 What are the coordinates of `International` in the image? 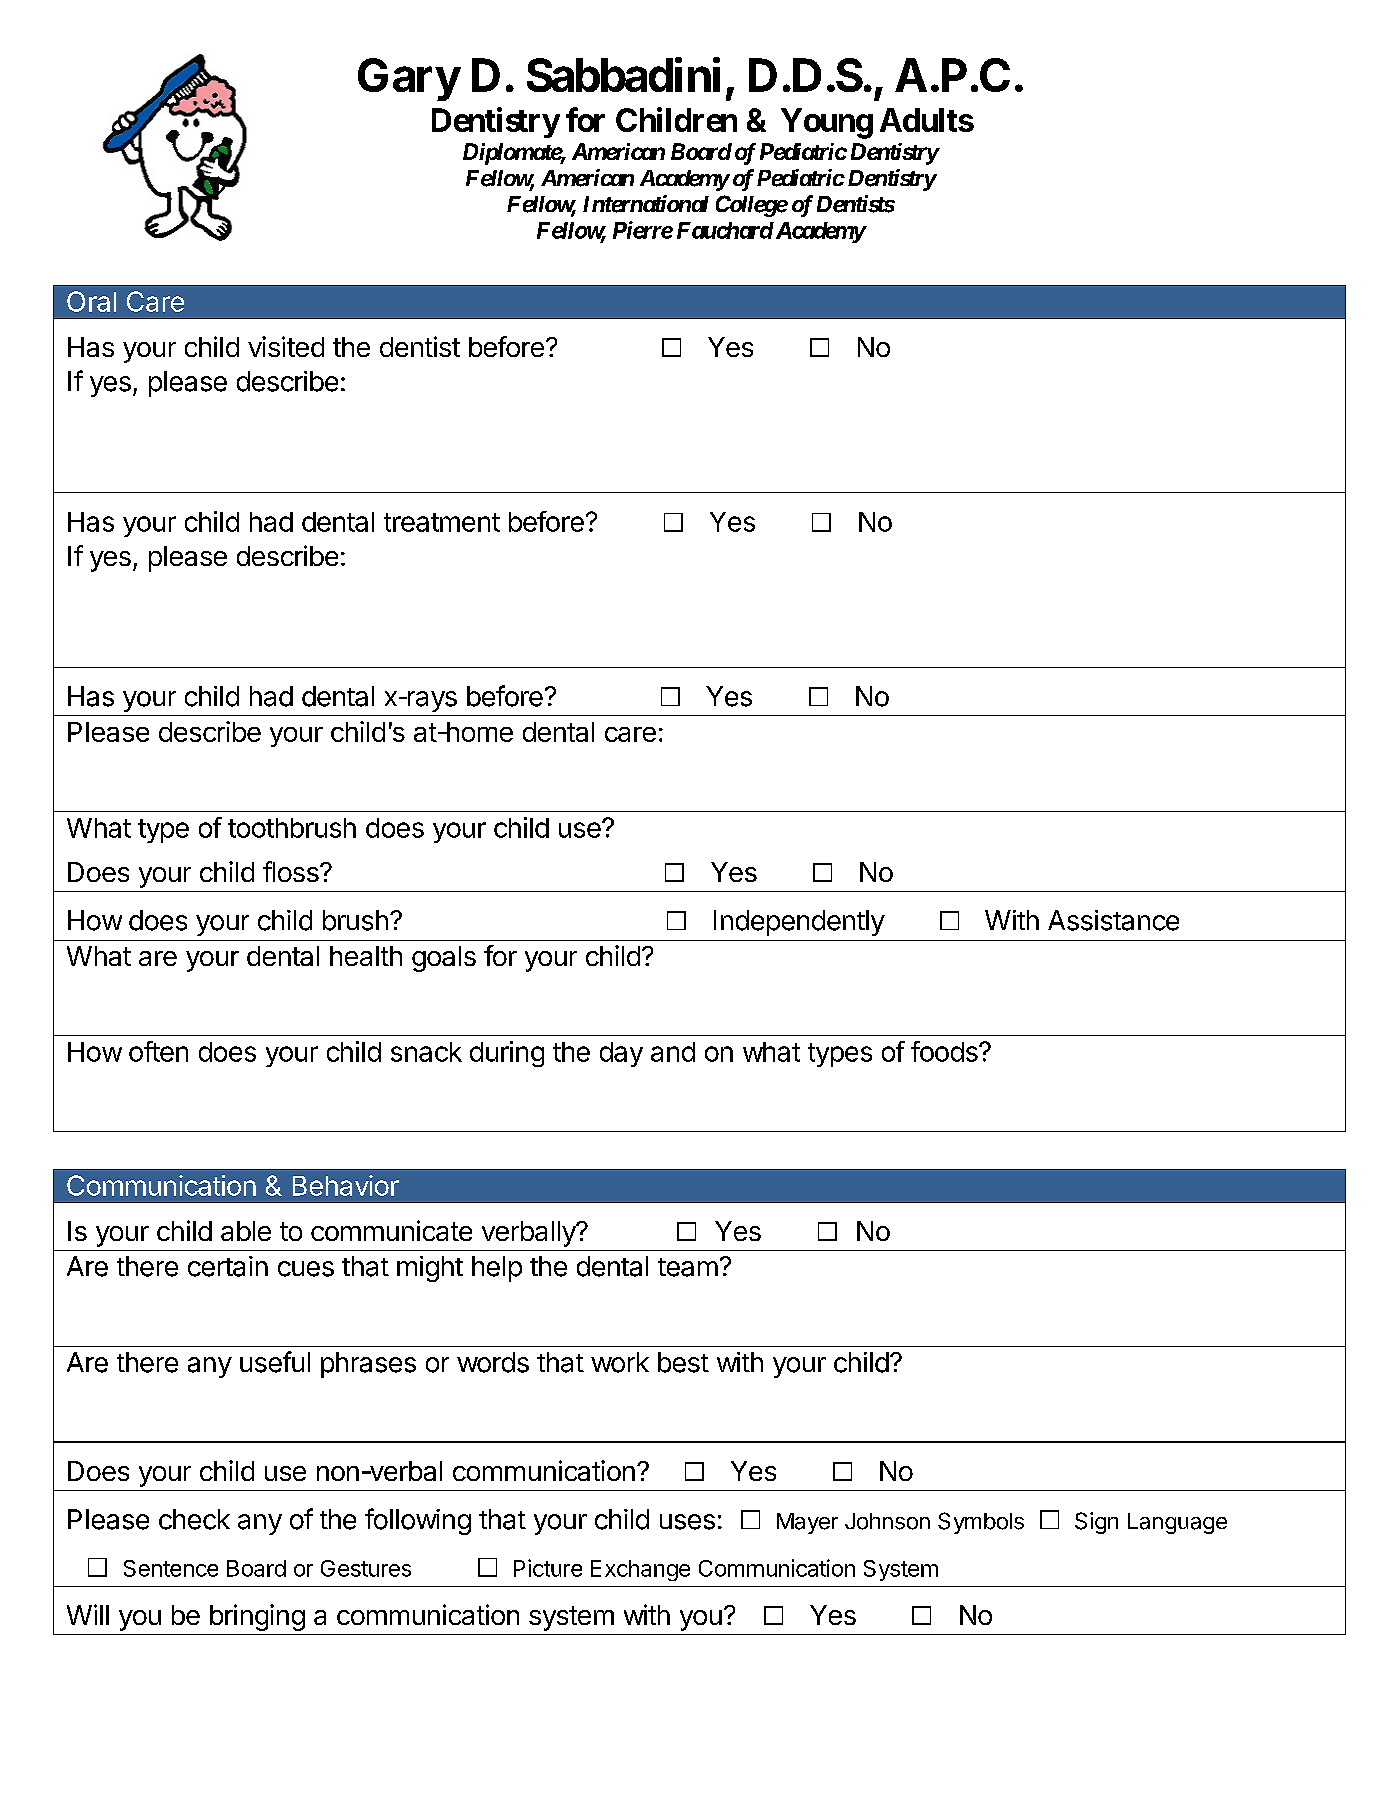 It's located at (646, 204).
